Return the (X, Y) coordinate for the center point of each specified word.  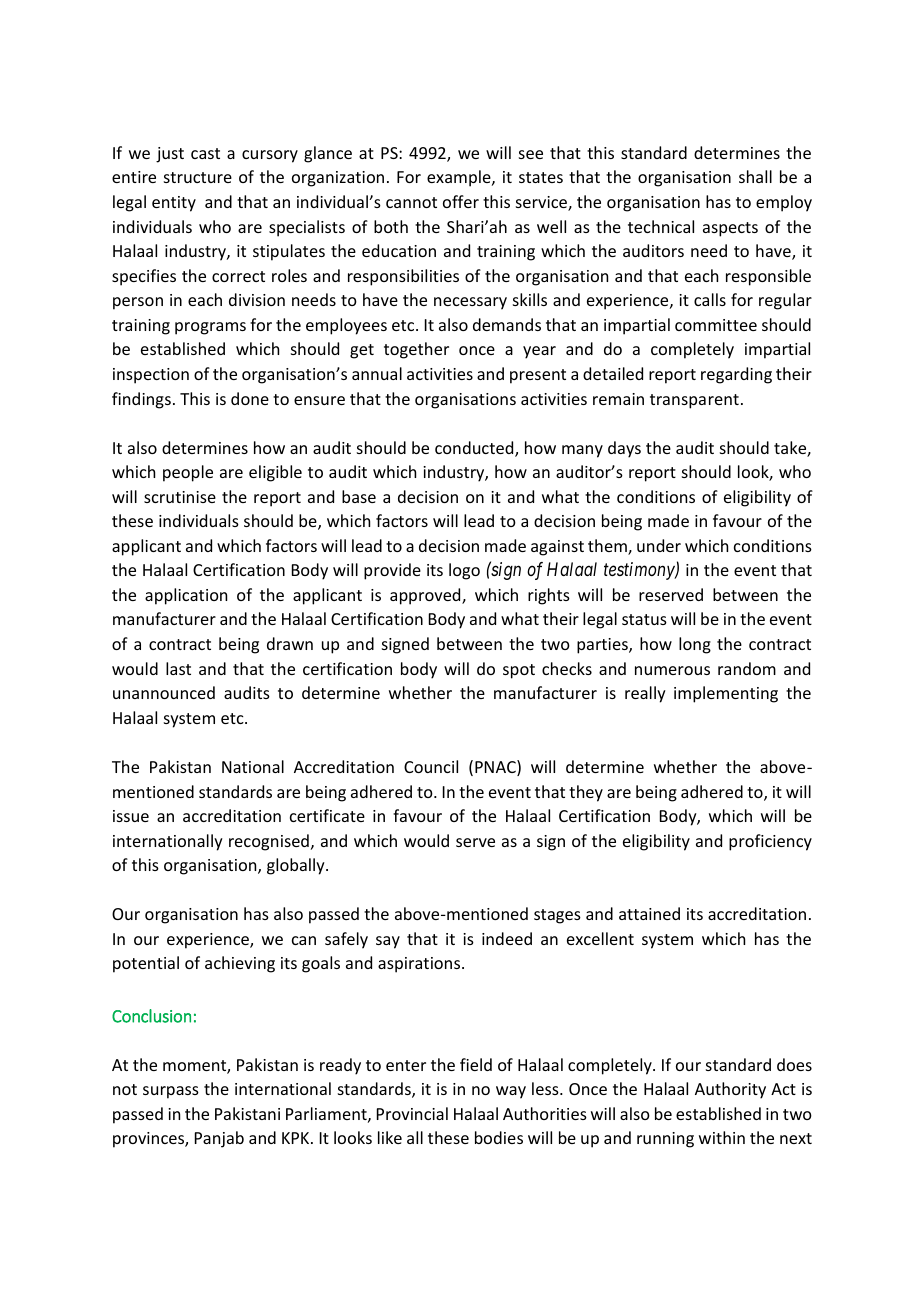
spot (519, 671)
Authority (730, 1090)
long (695, 645)
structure (198, 177)
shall (755, 176)
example (460, 178)
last (178, 668)
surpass (171, 1092)
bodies (499, 1137)
